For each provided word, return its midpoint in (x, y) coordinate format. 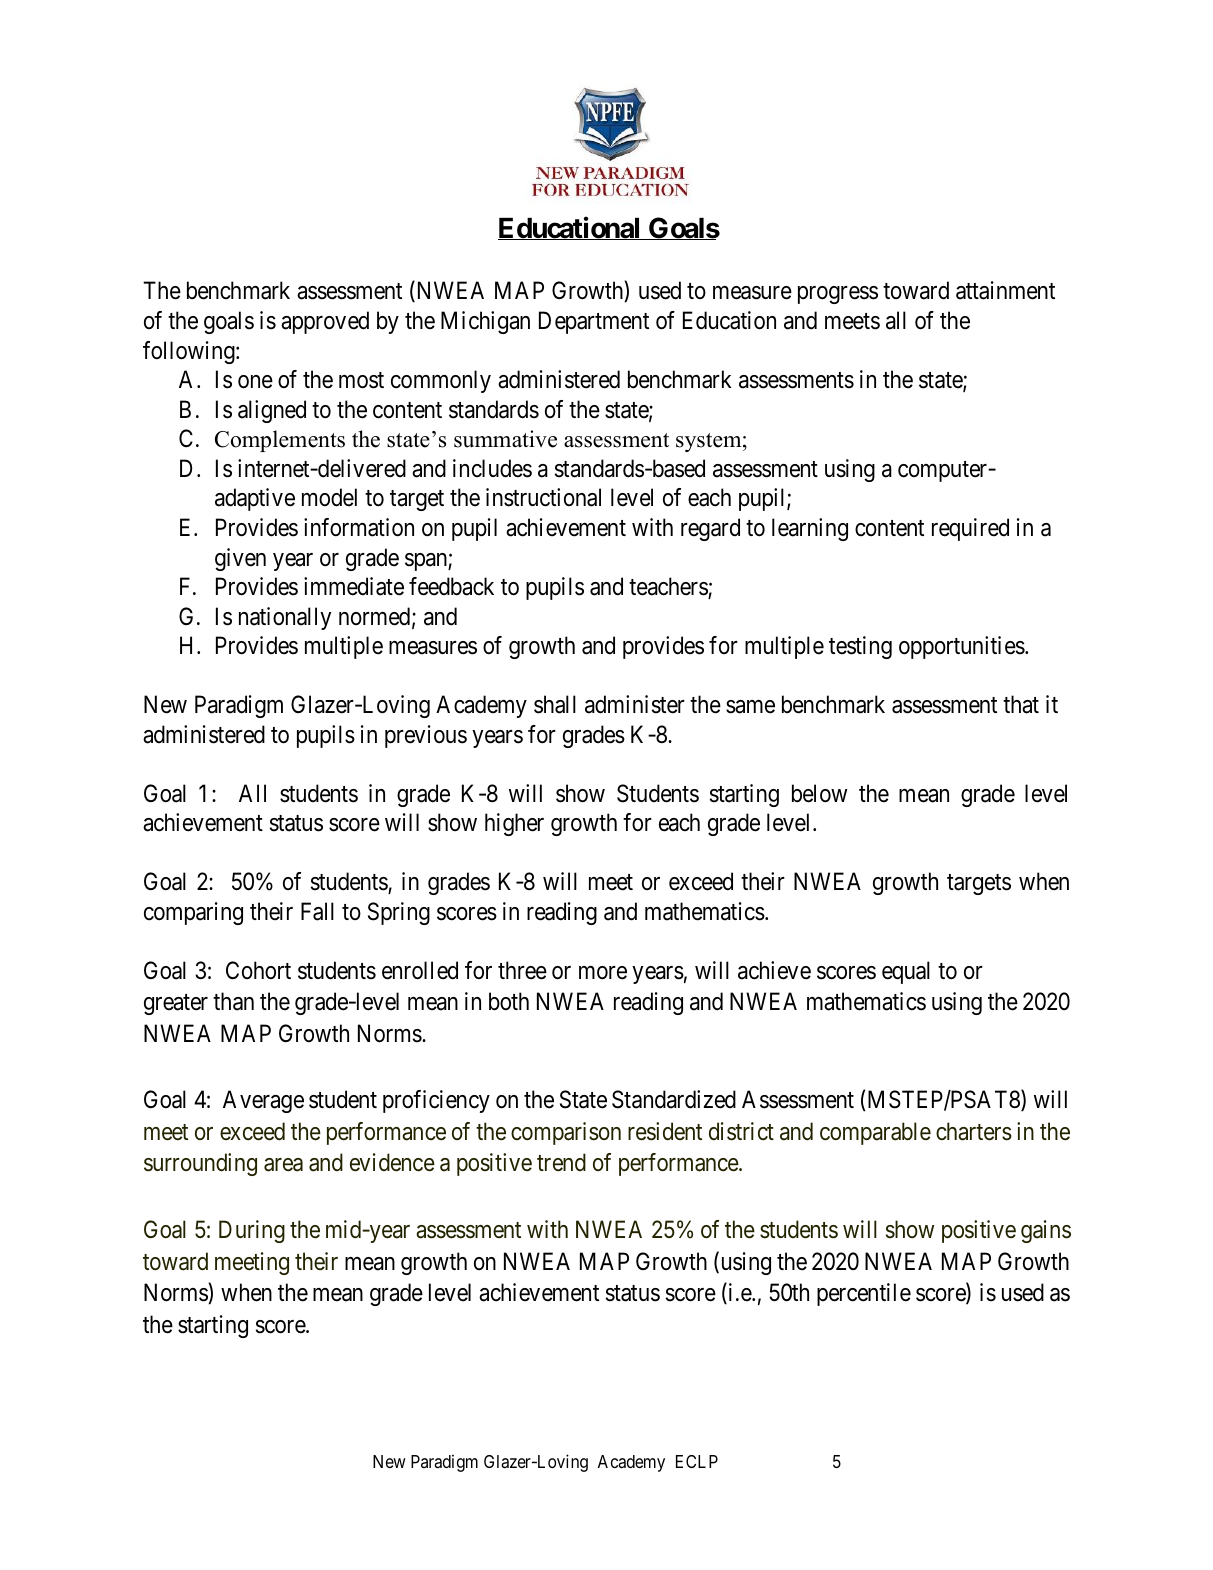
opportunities (962, 647)
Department (594, 322)
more (603, 973)
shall (555, 704)
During (252, 1231)
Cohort (258, 970)
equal (906, 972)
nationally (285, 618)
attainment (1005, 290)
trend (561, 1162)
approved (325, 322)
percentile (864, 1294)
